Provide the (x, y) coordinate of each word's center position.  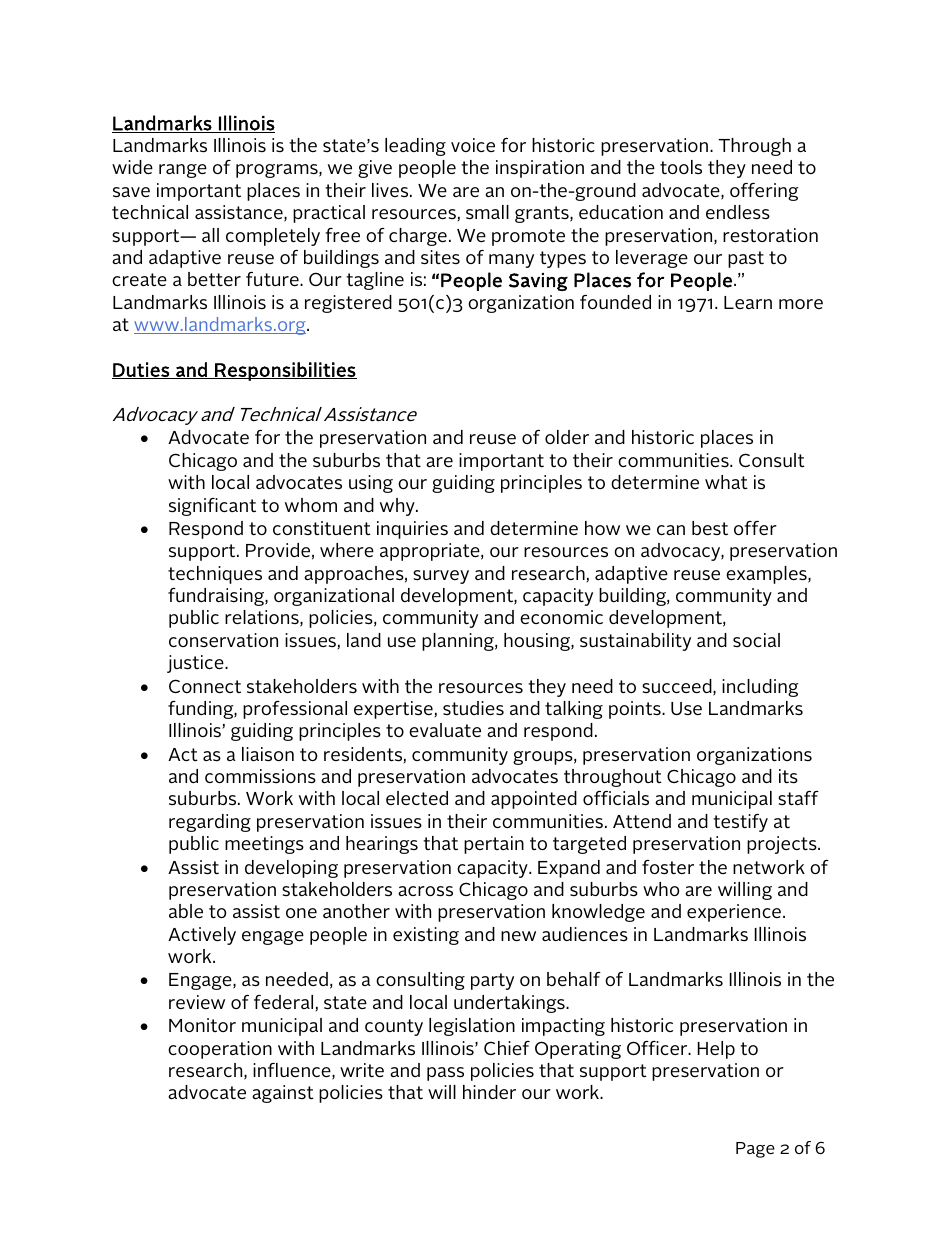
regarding (210, 823)
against (283, 1094)
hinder (489, 1092)
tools (681, 167)
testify (740, 823)
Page (755, 1150)
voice (473, 145)
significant (212, 507)
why (398, 507)
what (726, 482)
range (183, 171)
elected (417, 798)
